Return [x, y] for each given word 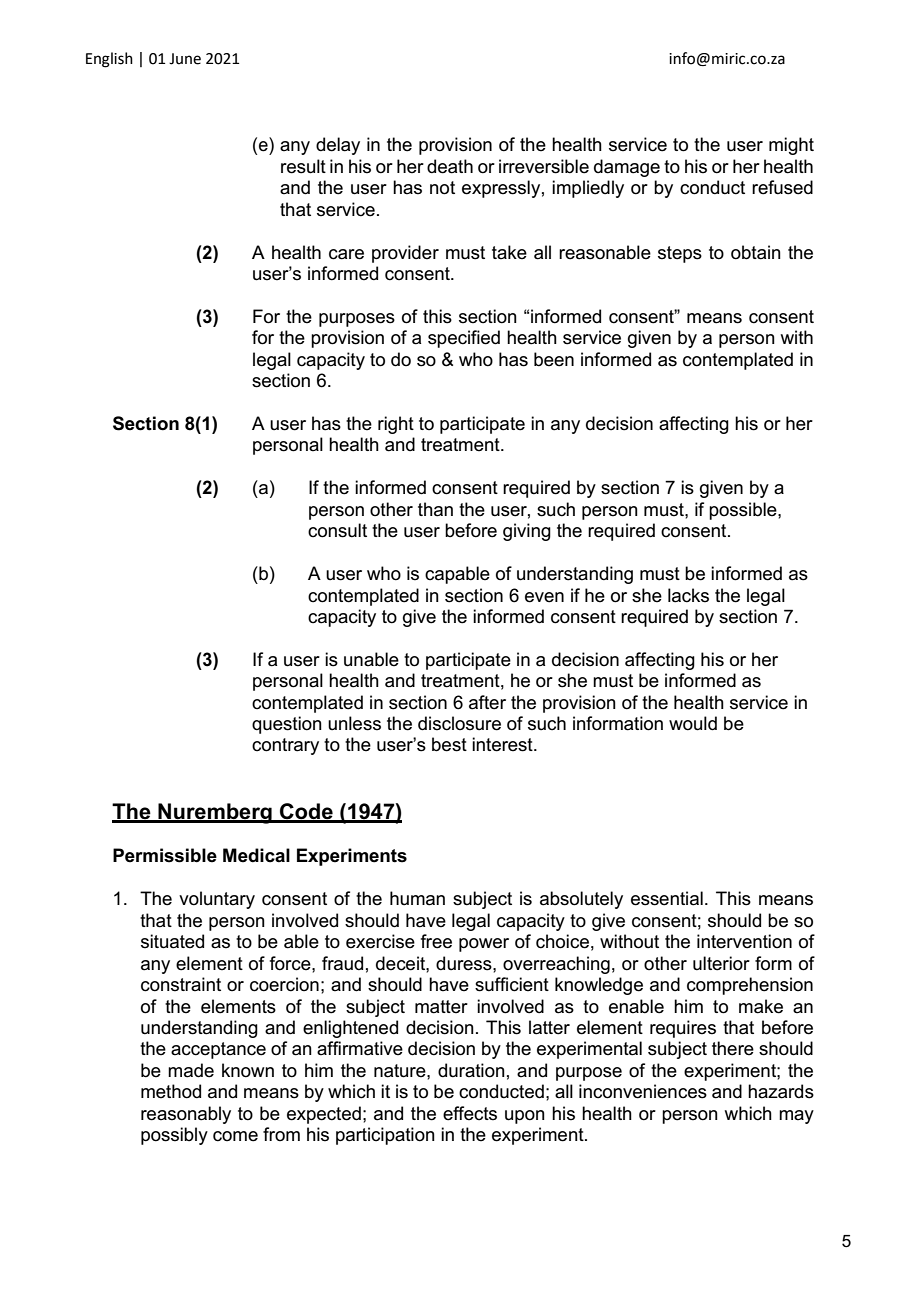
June [185, 59]
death [450, 166]
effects [470, 1113]
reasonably [186, 1115]
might [791, 146]
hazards [781, 1091]
